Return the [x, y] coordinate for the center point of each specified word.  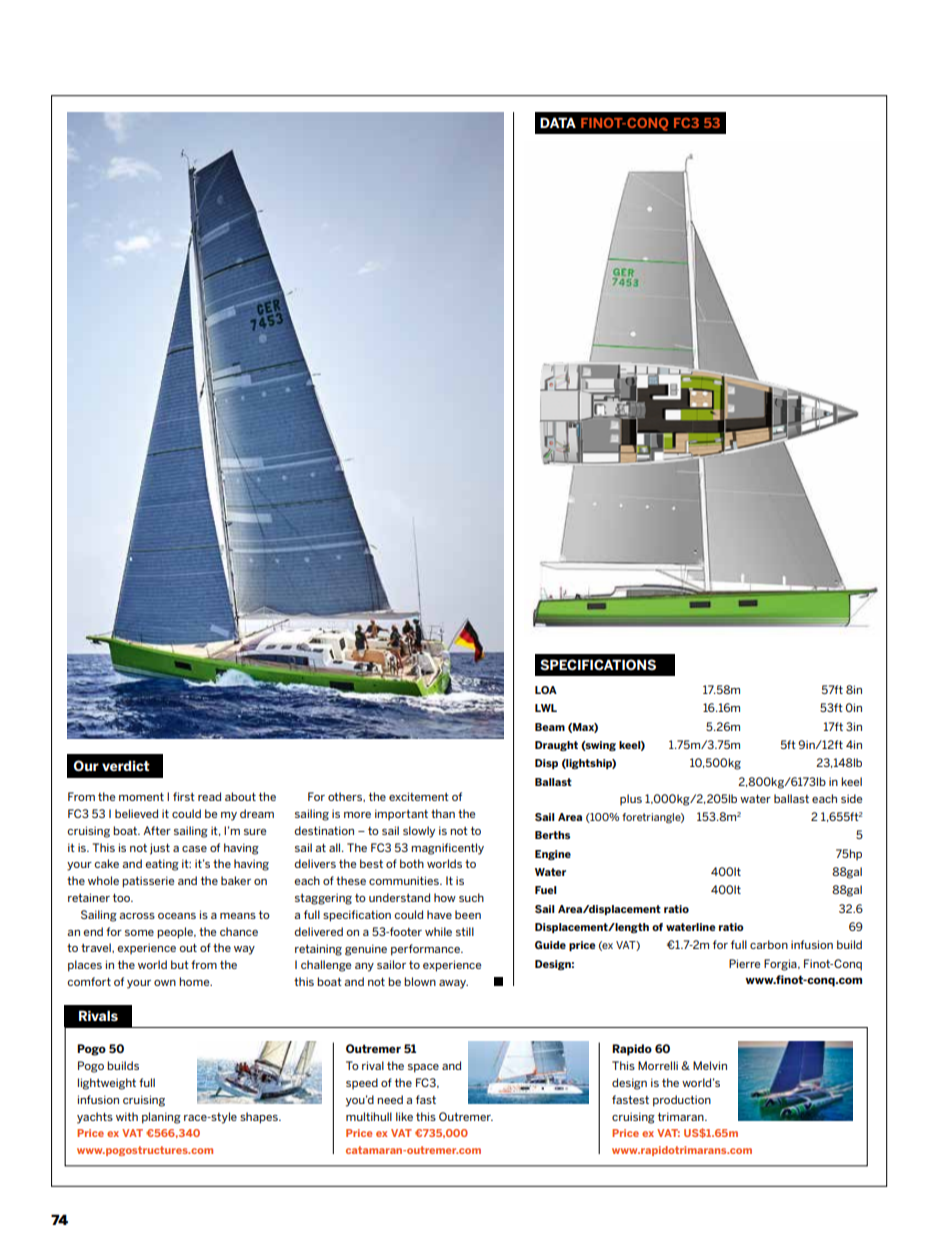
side [852, 798]
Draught [556, 746]
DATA [558, 122]
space [423, 1068]
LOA [546, 690]
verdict [126, 766]
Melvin [710, 1065]
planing [161, 1118]
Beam [550, 727]
